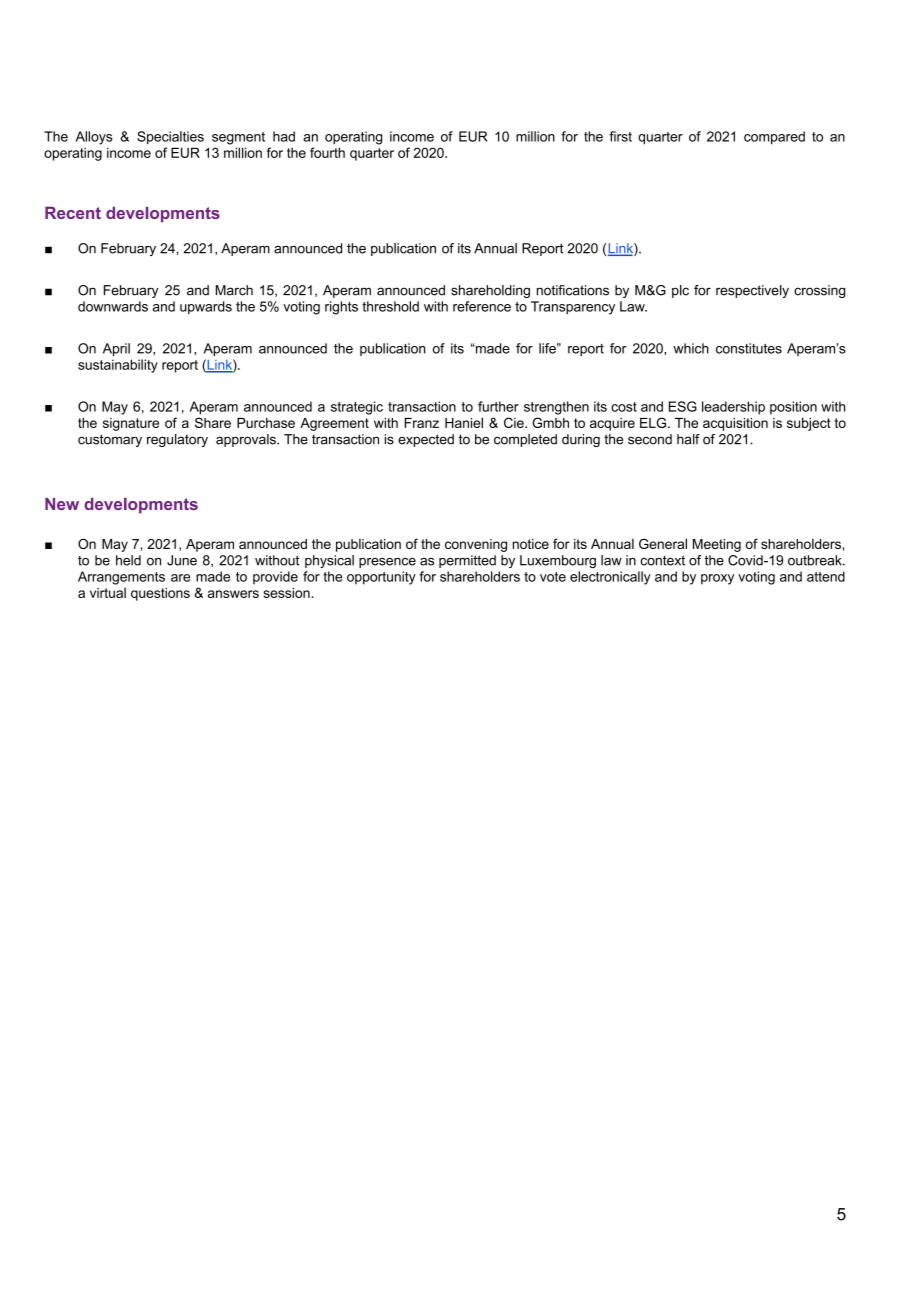  What do you see at coordinates (121, 578) in the document?
I see `Arrangements` at bounding box center [121, 578].
